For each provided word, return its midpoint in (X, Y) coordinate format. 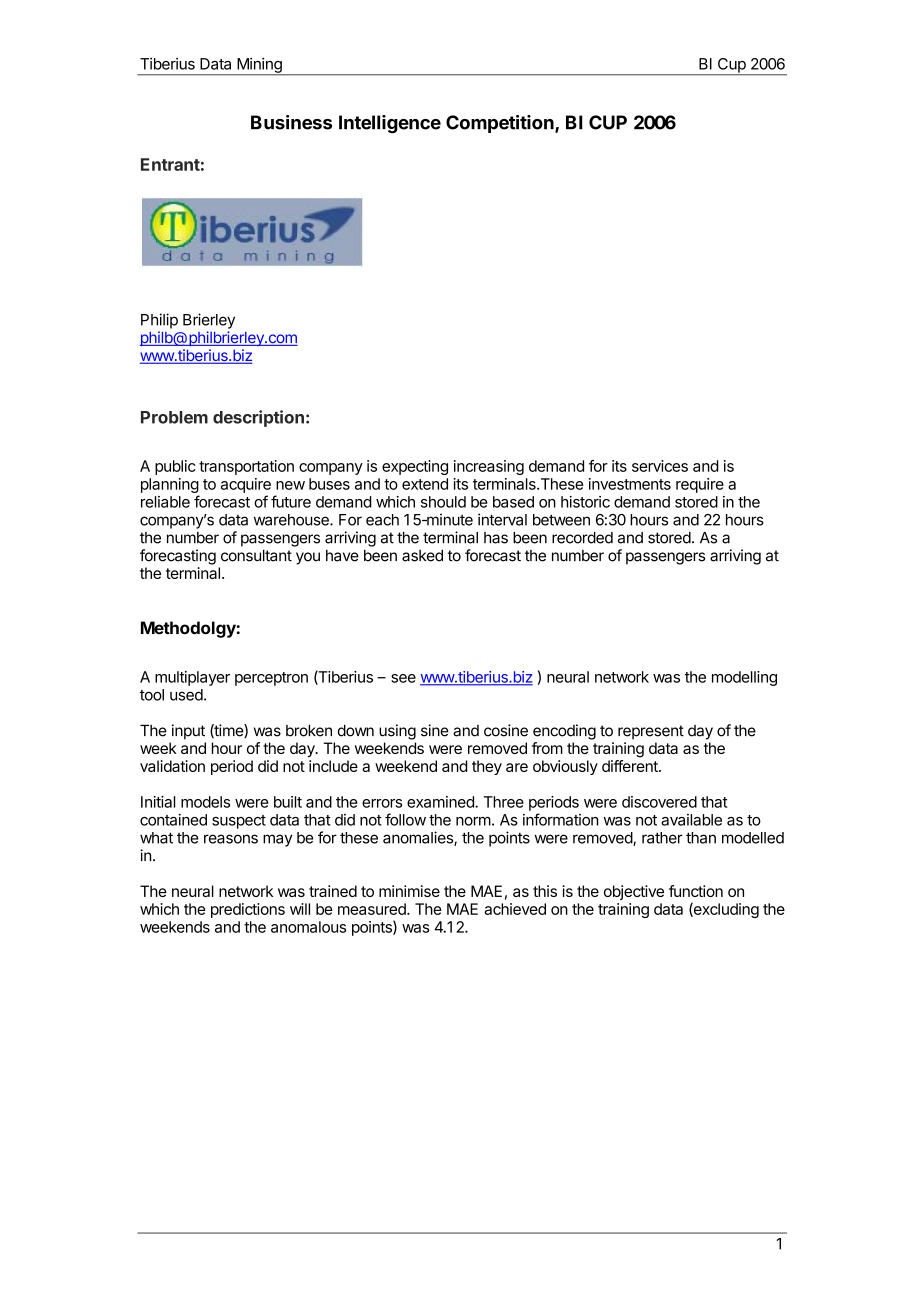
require (700, 485)
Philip (159, 321)
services (660, 466)
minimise (409, 891)
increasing (489, 467)
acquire (246, 485)
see (403, 678)
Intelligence (390, 124)
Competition (501, 124)
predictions (248, 910)
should (443, 502)
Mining (259, 66)
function (696, 891)
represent (651, 732)
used (186, 695)
